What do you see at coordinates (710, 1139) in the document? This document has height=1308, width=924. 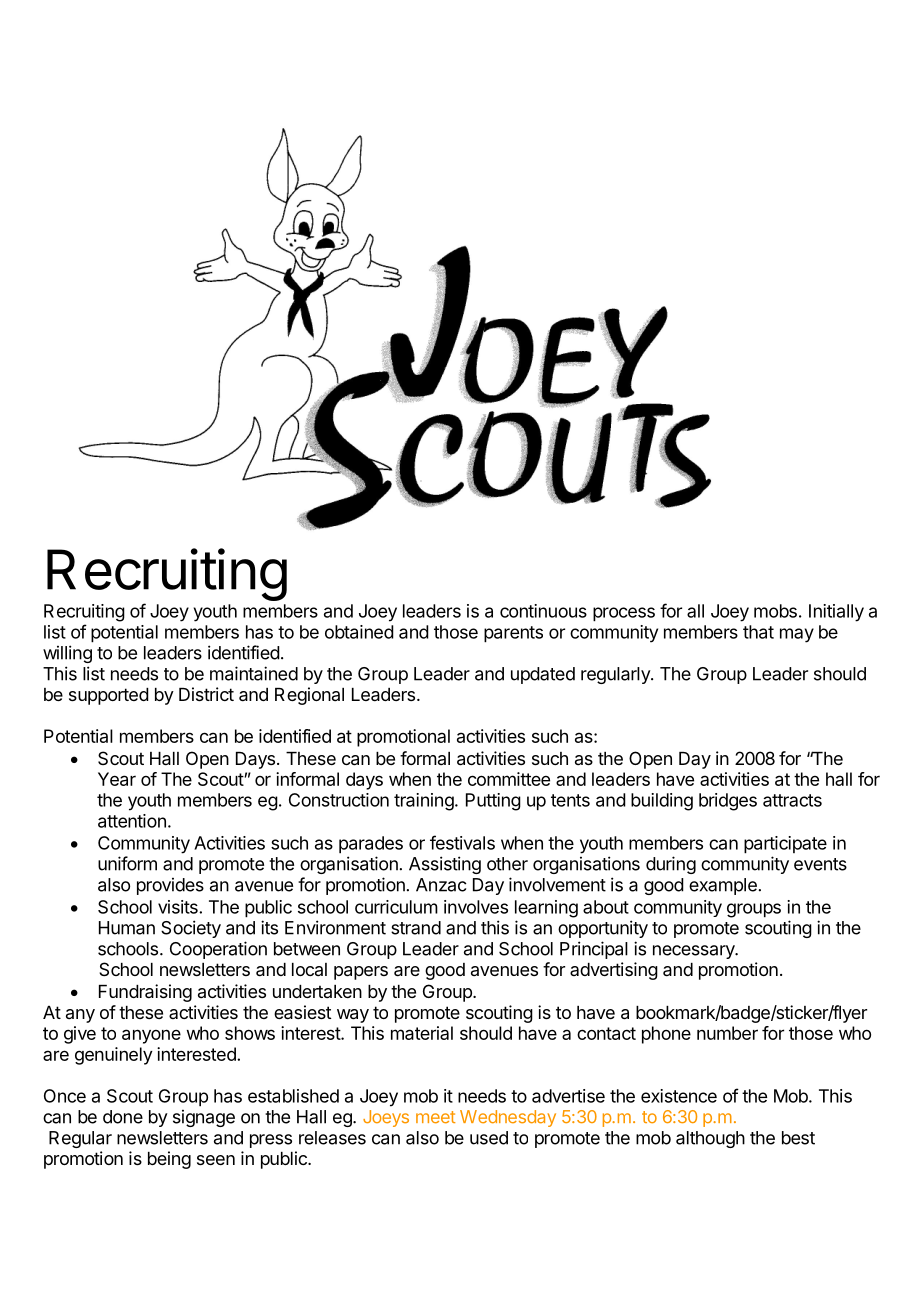 I see `although` at bounding box center [710, 1139].
